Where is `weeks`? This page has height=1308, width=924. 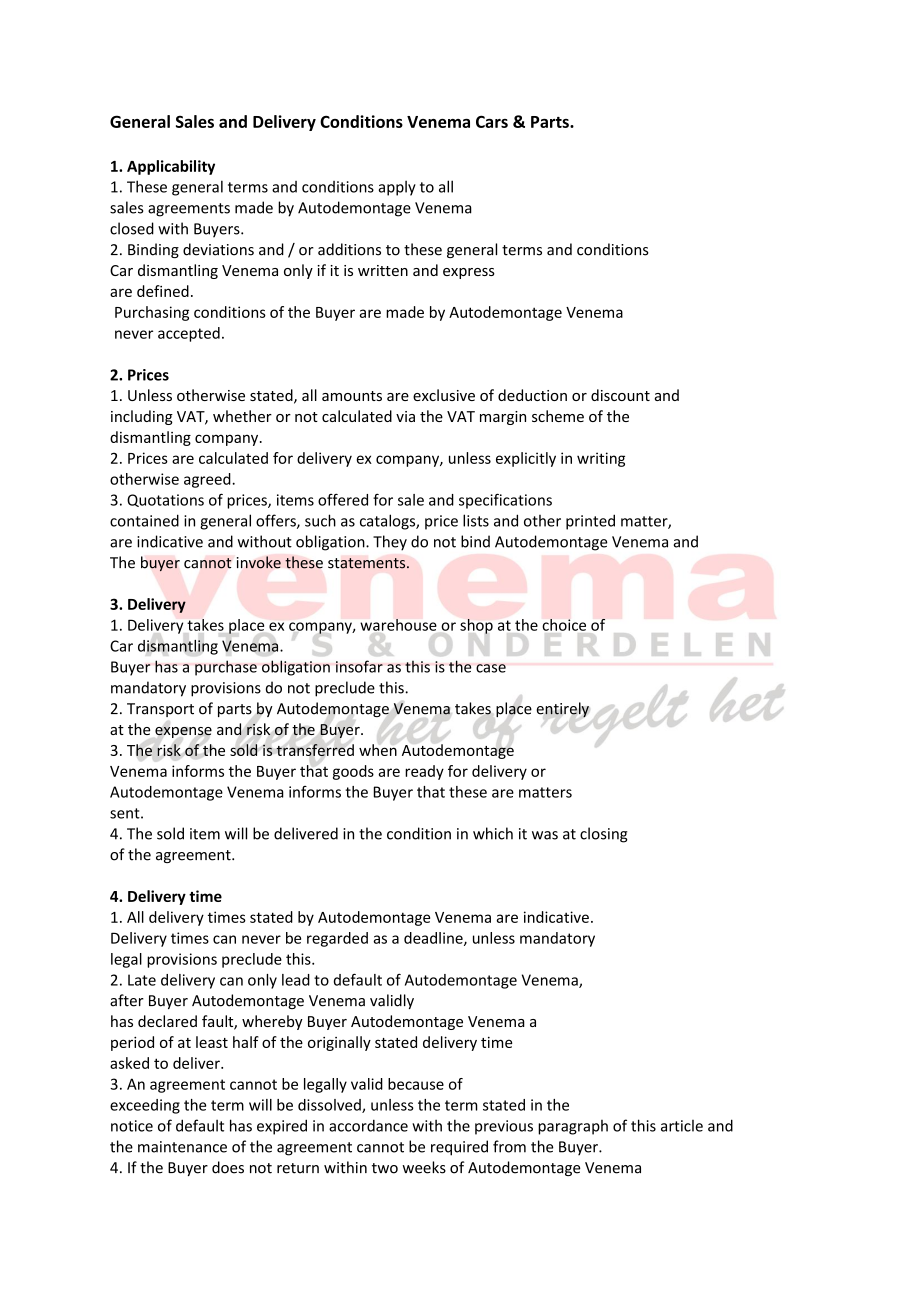
weeks is located at coordinates (424, 1167).
